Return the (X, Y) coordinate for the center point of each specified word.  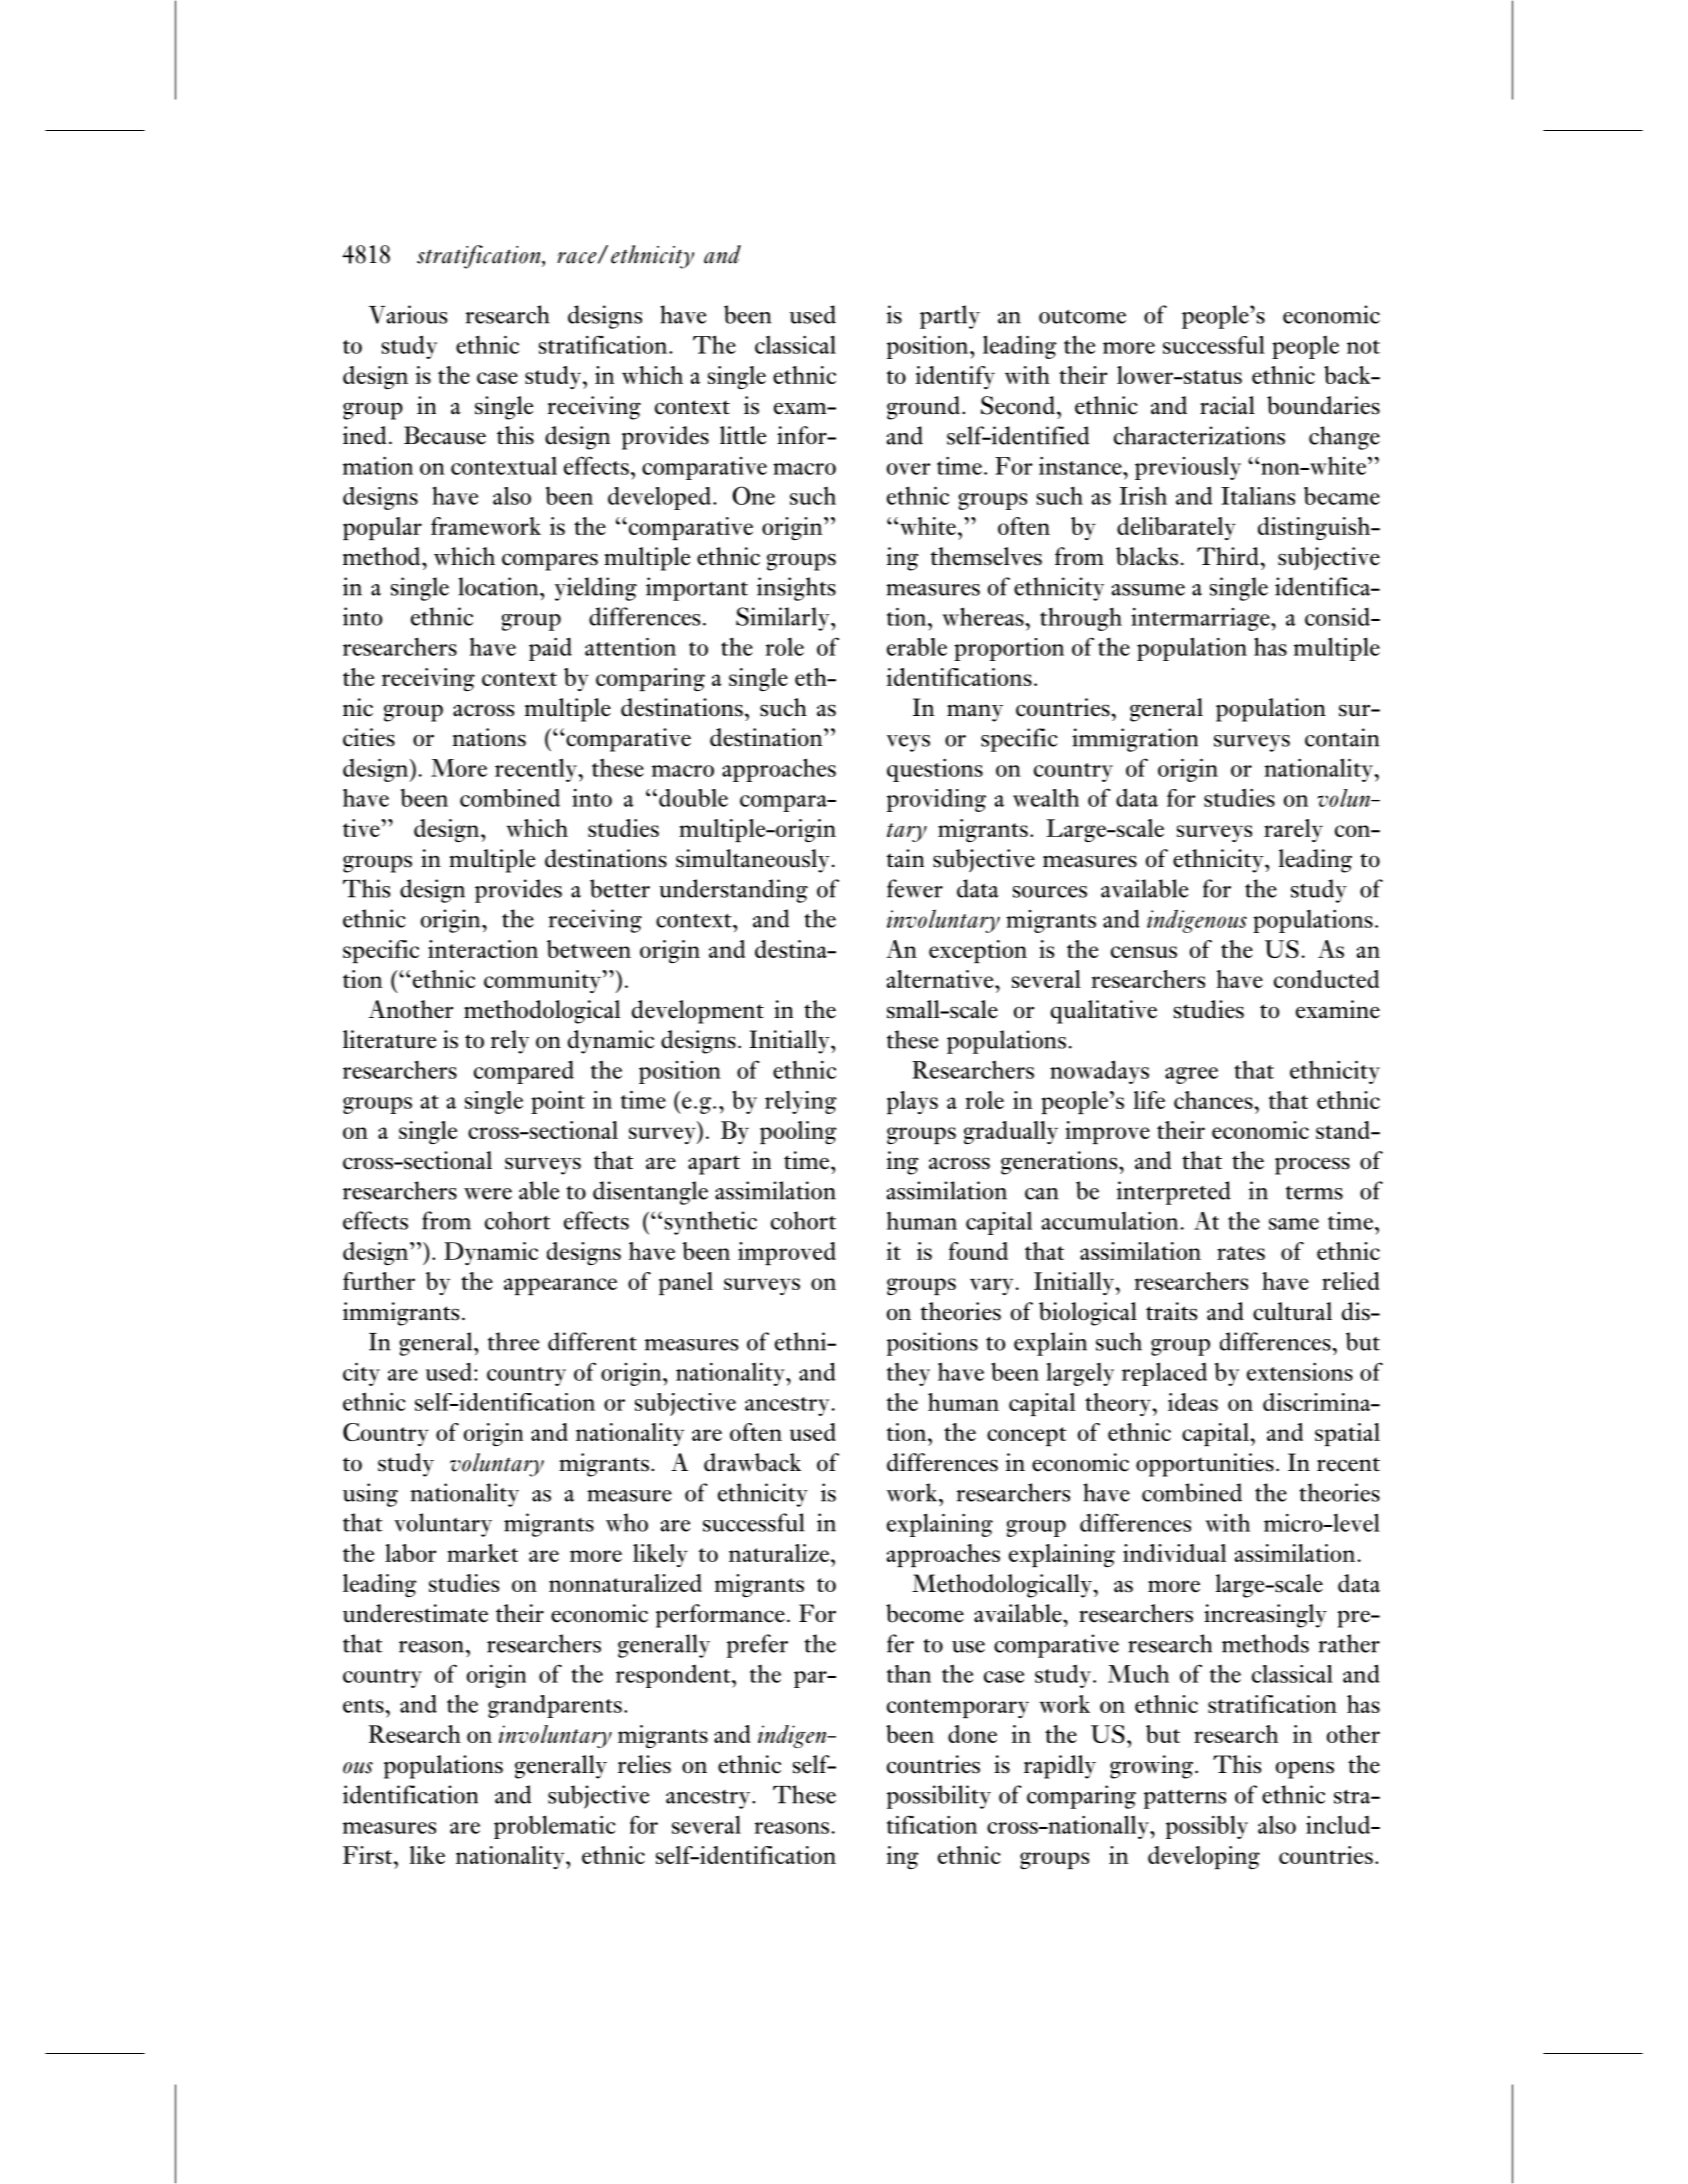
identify (955, 377)
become (925, 1613)
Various (408, 314)
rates (1241, 1253)
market (482, 1553)
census (1144, 952)
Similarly (784, 619)
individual (1174, 1553)
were (488, 1194)
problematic (555, 1827)
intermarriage (1201, 619)
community (543, 981)
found (978, 1251)
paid (550, 649)
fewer (915, 888)
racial (1227, 405)
